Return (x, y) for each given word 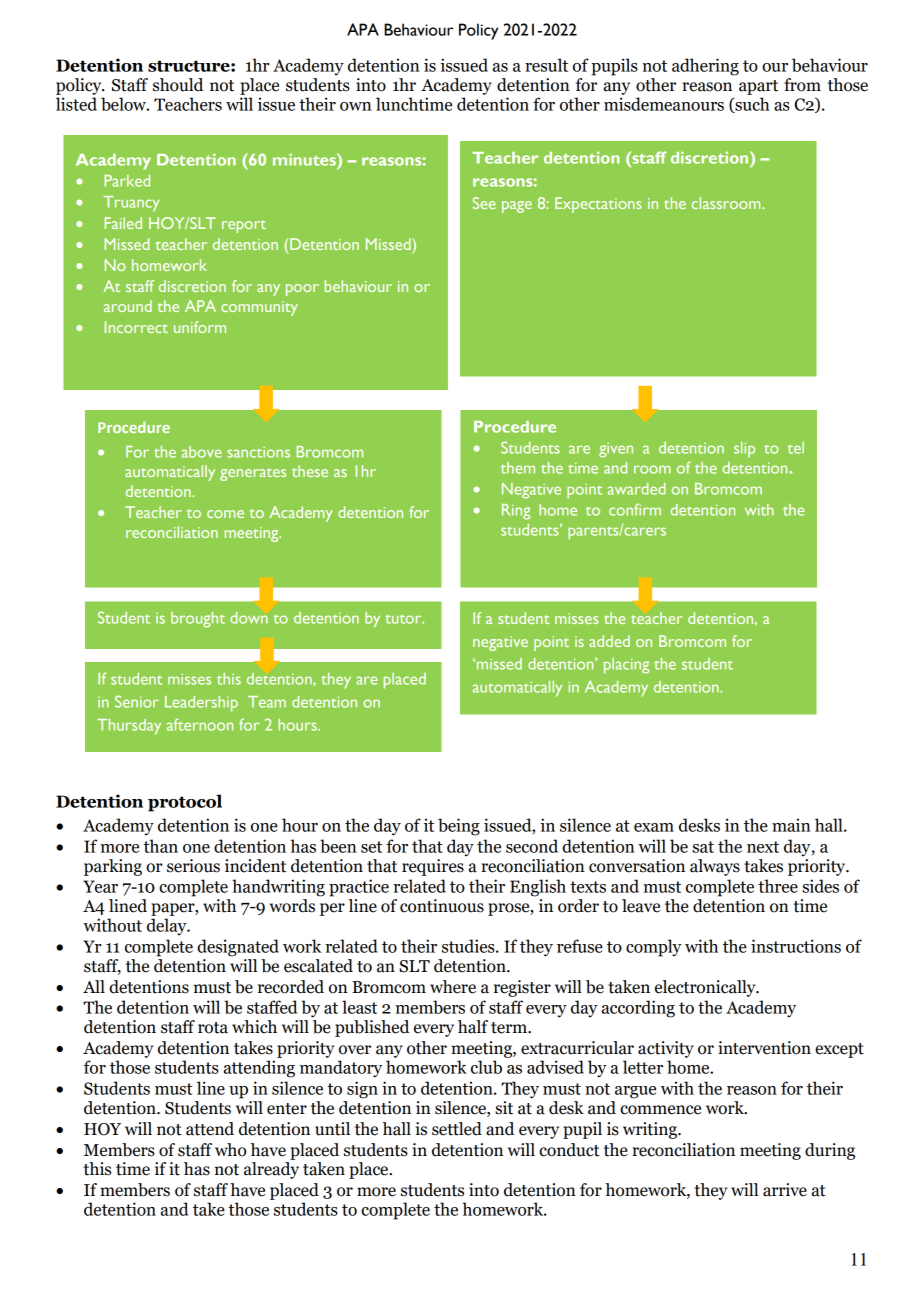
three (778, 886)
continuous (442, 906)
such (751, 105)
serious (193, 866)
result (546, 65)
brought (198, 620)
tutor (404, 619)
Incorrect (136, 327)
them (518, 468)
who (230, 1150)
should (178, 85)
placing (626, 666)
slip (744, 450)
